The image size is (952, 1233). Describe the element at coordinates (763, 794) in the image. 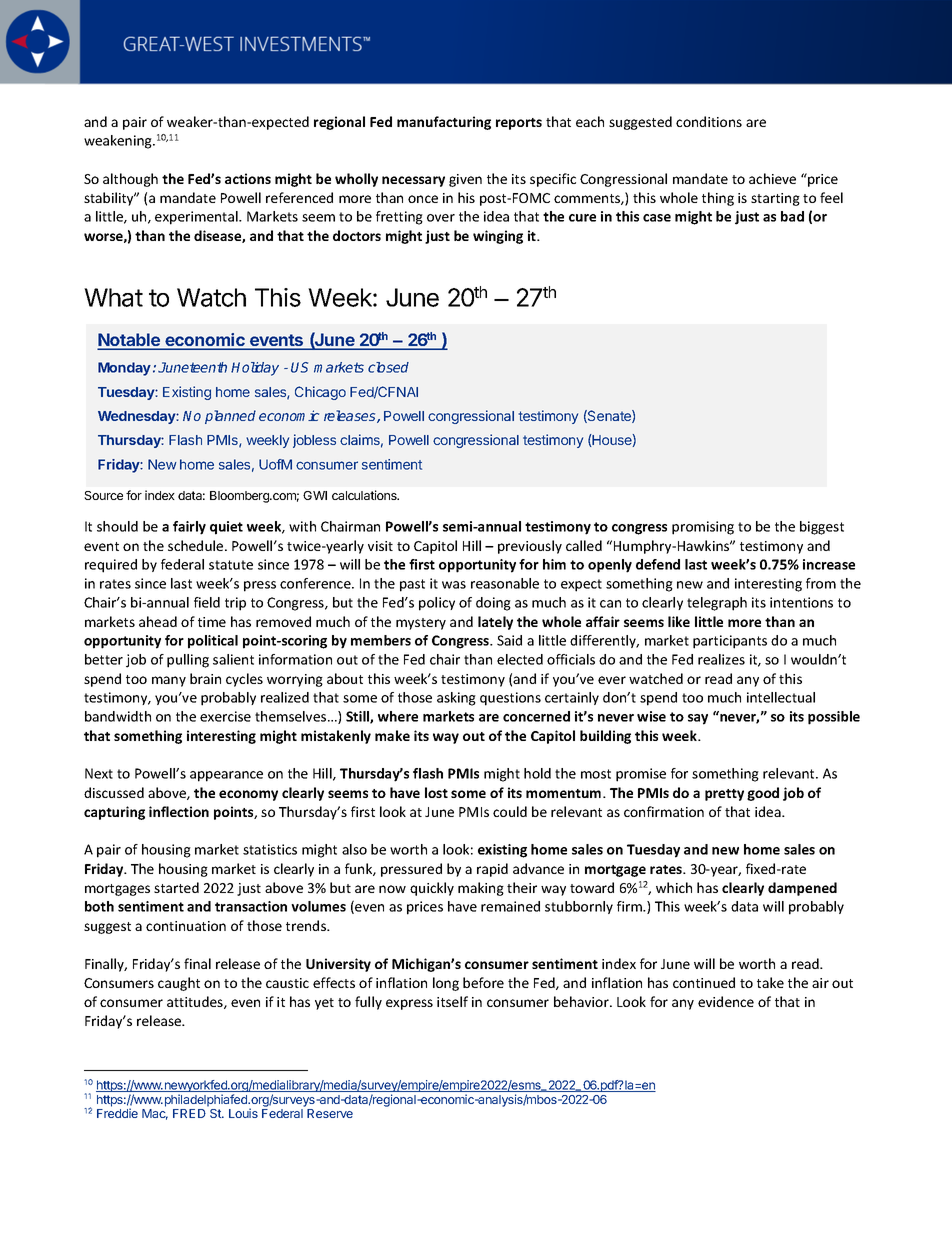

I see `good` at that location.
